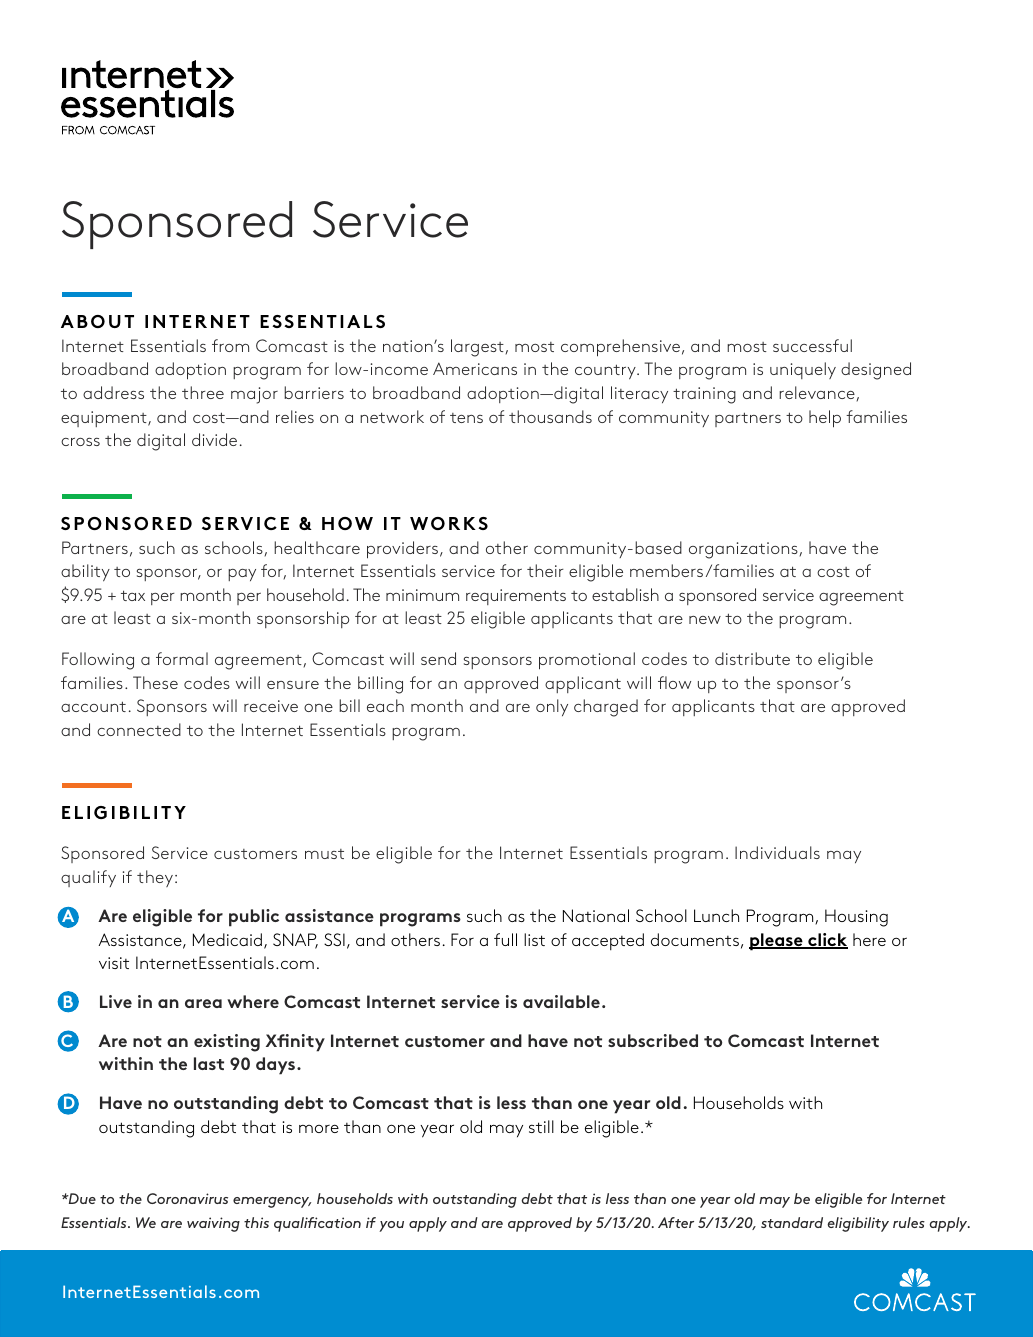  I want to click on Coronavirus, so click(187, 1198).
